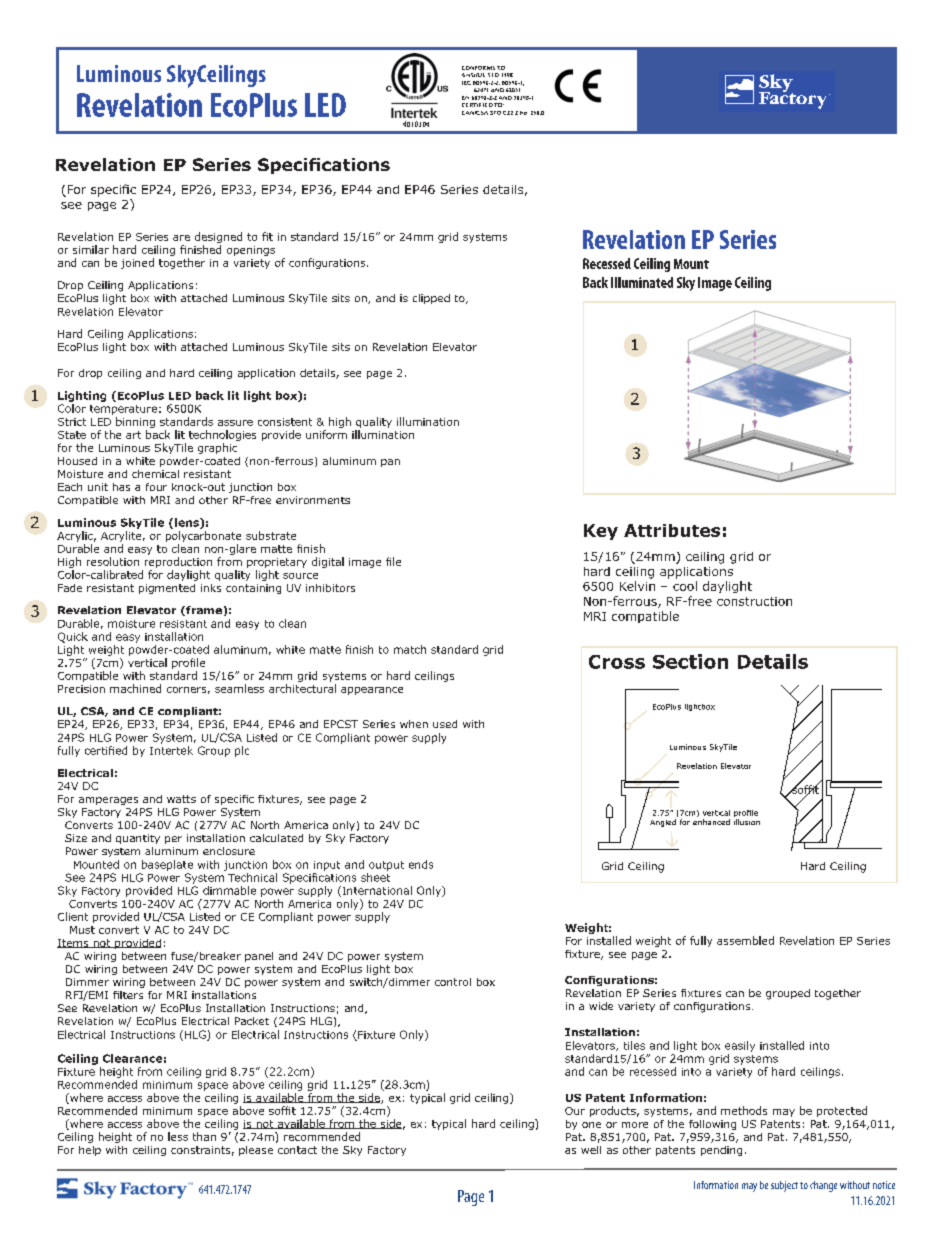 Image resolution: width=952 pixels, height=1233 pixels. I want to click on designed, so click(218, 237).
